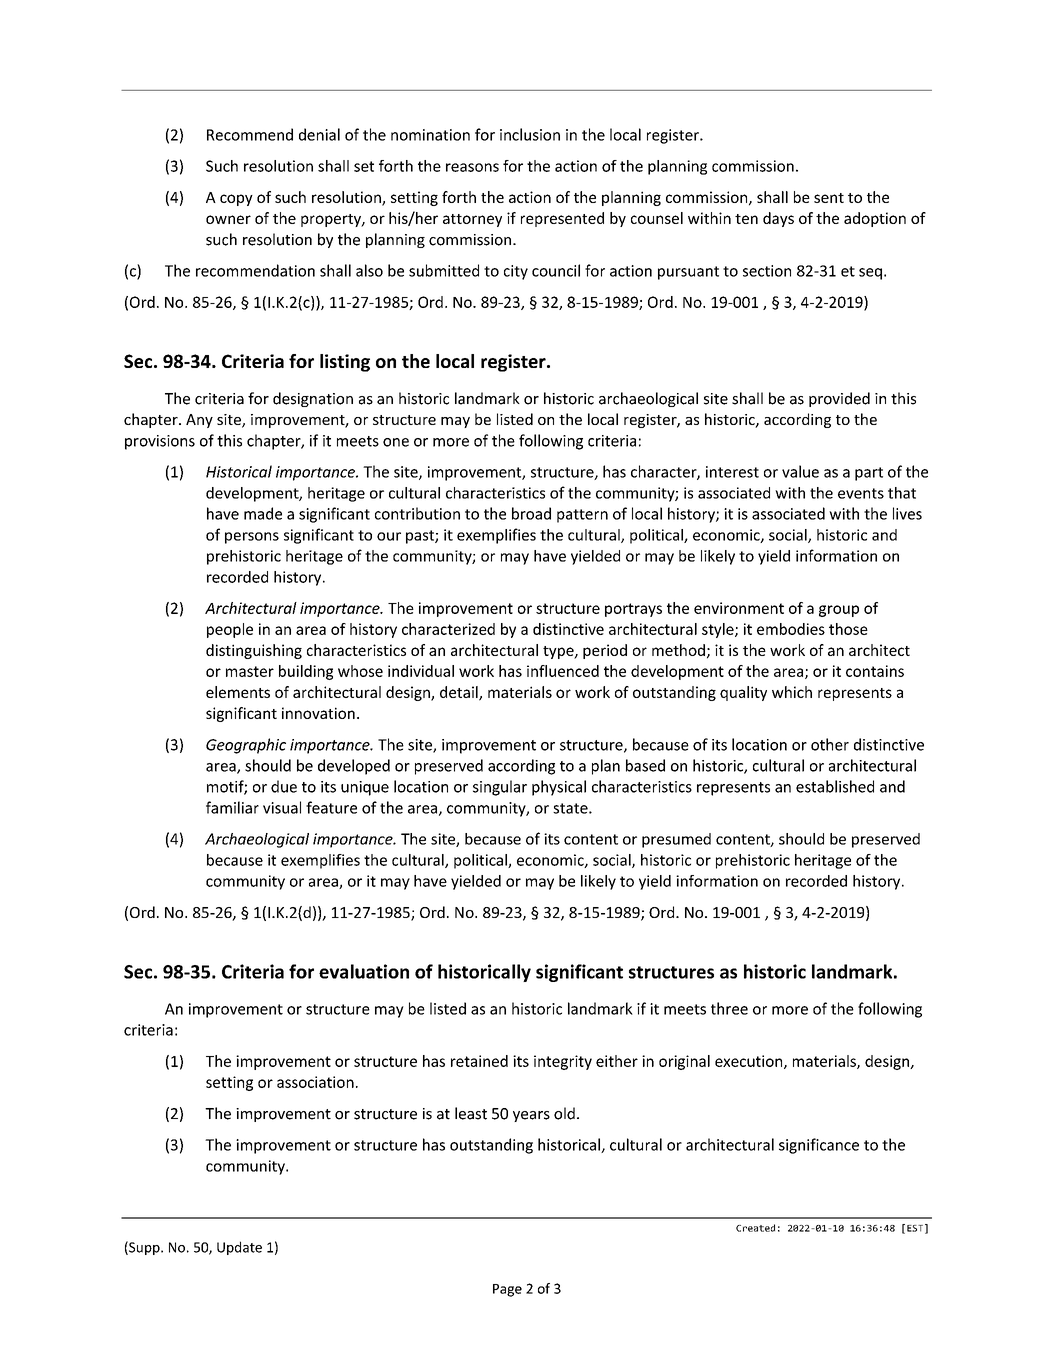  Describe the element at coordinates (559, 788) in the screenshot. I see `physical` at that location.
